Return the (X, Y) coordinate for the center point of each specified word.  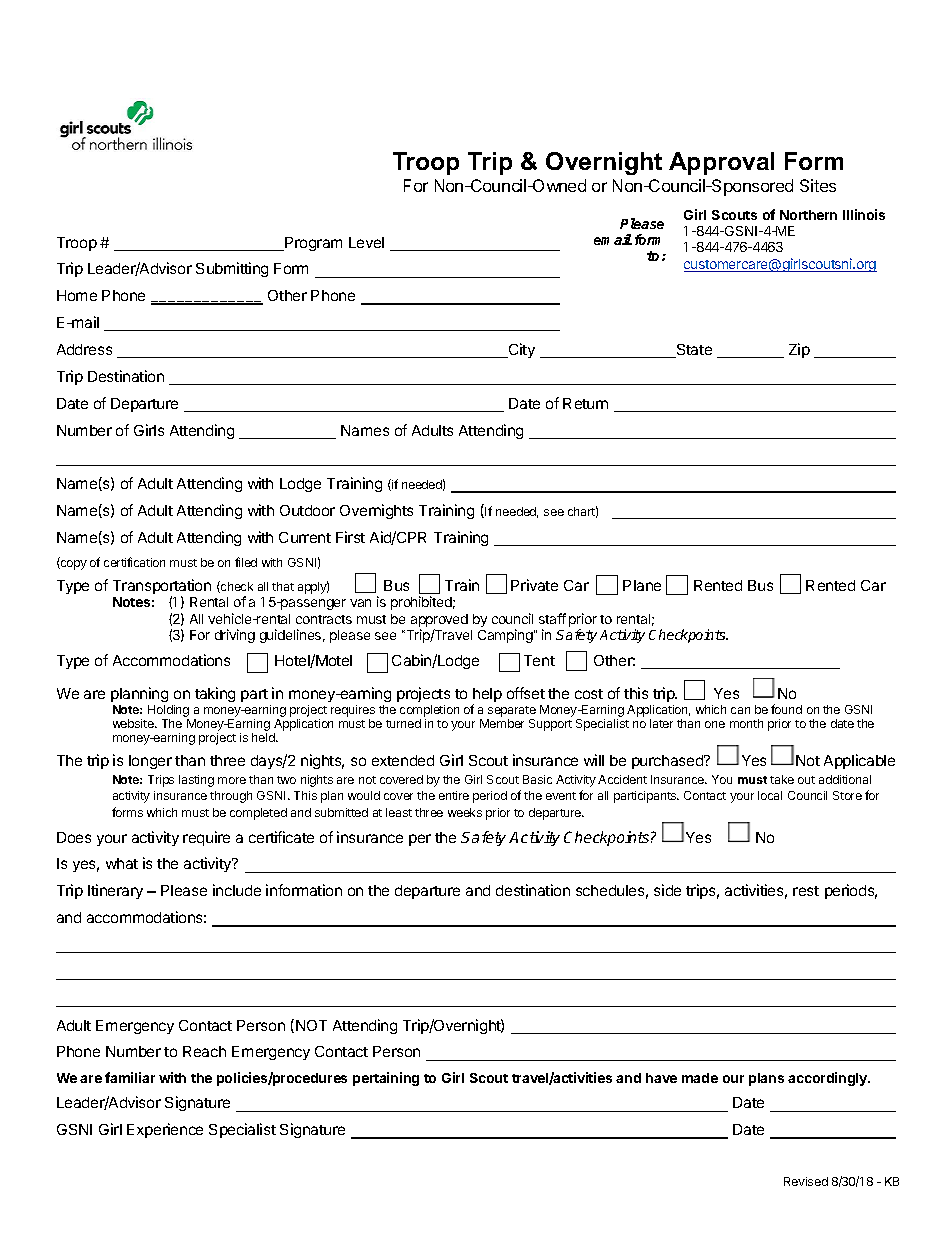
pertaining (386, 1079)
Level (366, 242)
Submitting (232, 269)
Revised (806, 1181)
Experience (165, 1130)
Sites (818, 185)
